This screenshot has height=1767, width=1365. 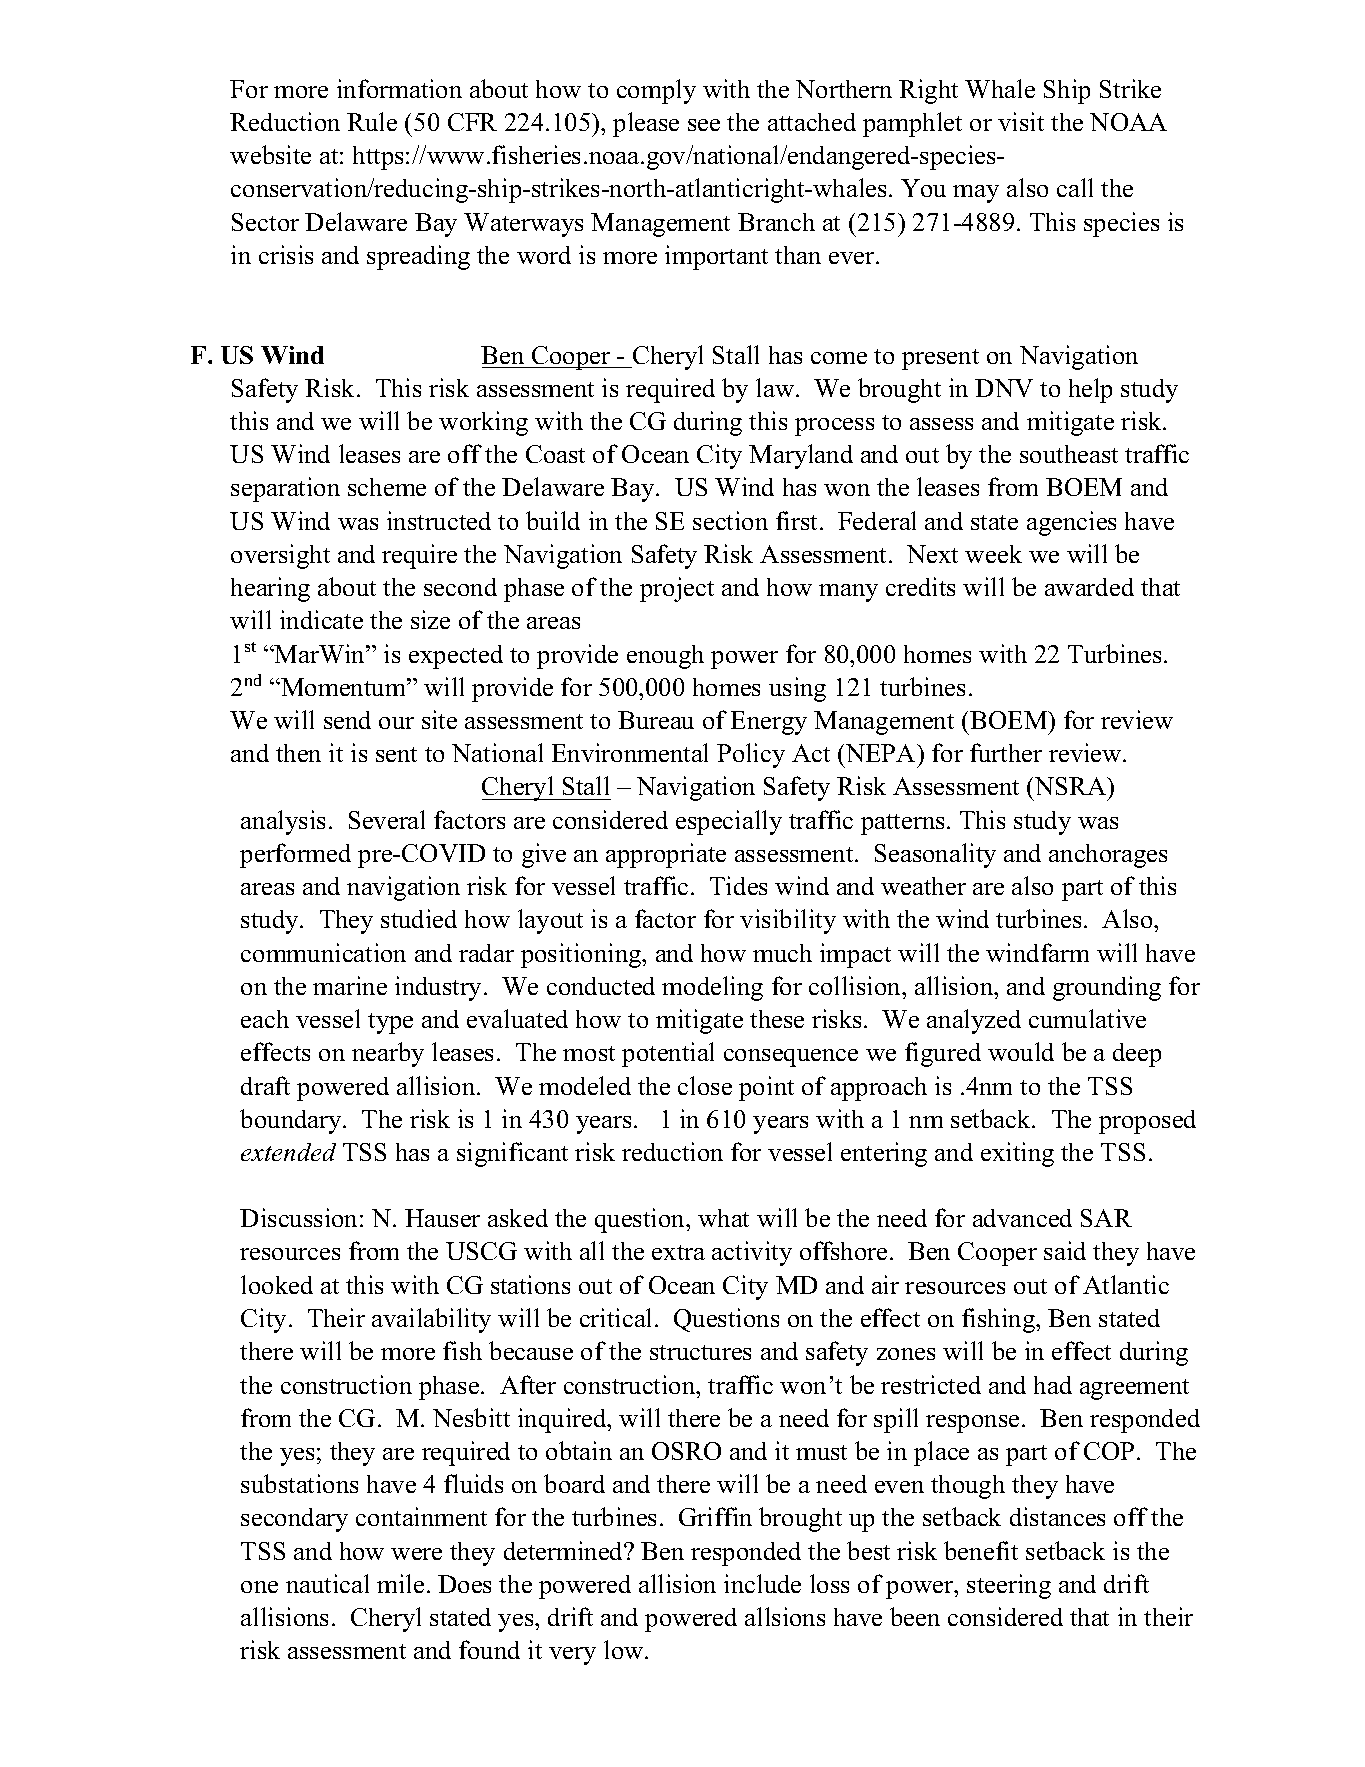 What do you see at coordinates (1071, 523) in the screenshot?
I see `agencies` at bounding box center [1071, 523].
